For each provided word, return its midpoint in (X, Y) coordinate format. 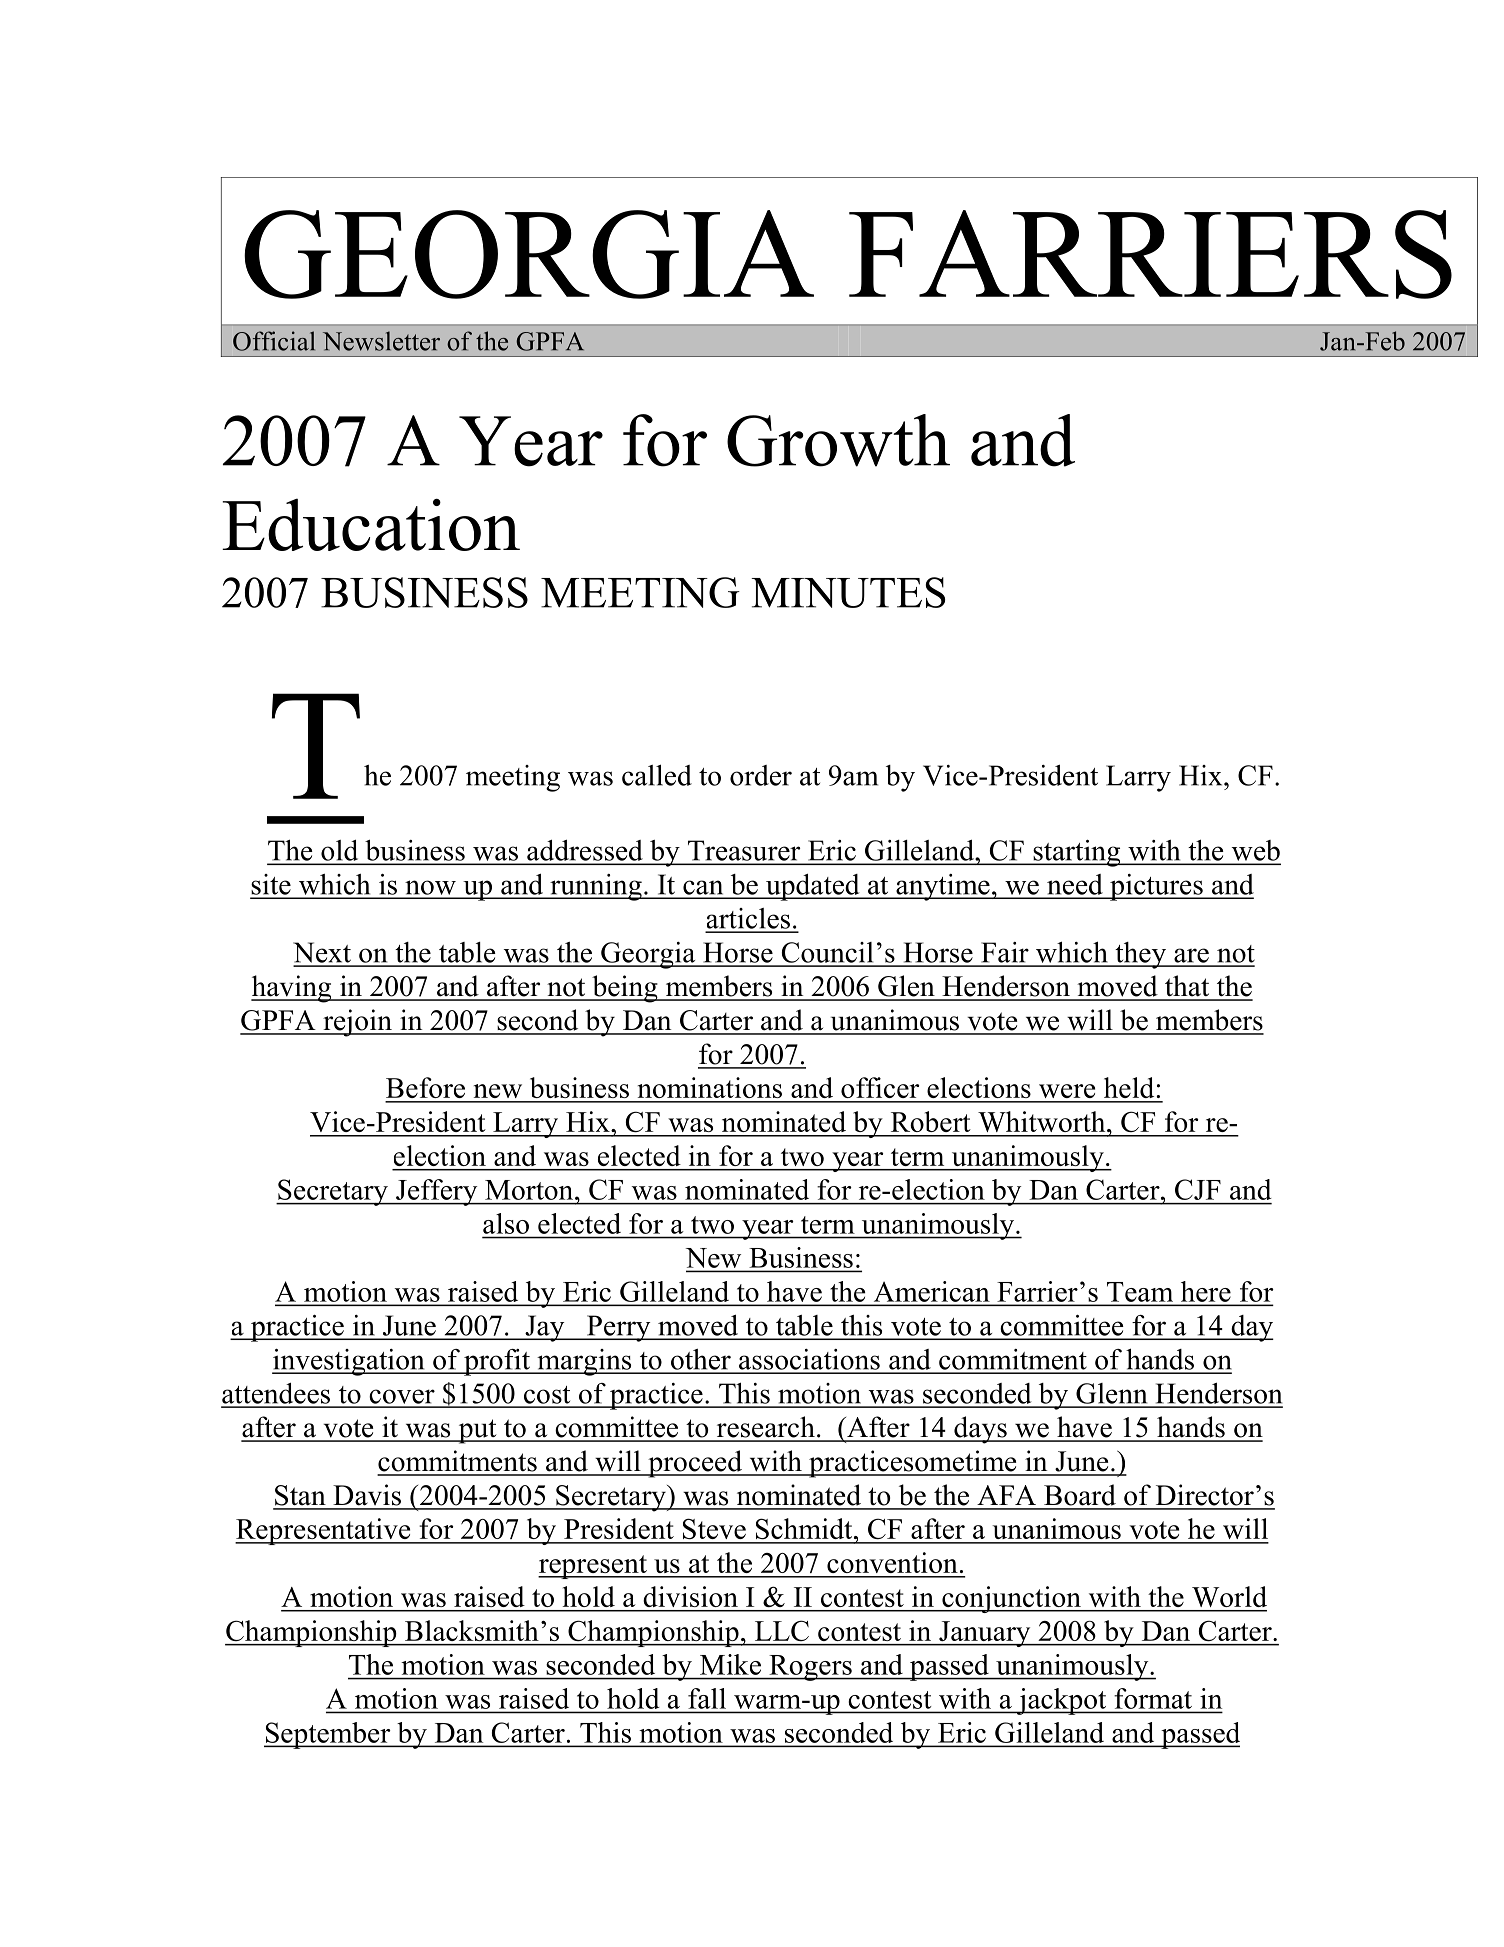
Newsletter (381, 341)
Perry (619, 1328)
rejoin (357, 1023)
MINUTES (848, 592)
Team (1140, 1292)
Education (371, 524)
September (328, 1735)
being (625, 989)
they (1140, 955)
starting (1077, 853)
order (761, 775)
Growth (838, 440)
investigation (349, 1362)
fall (707, 1698)
